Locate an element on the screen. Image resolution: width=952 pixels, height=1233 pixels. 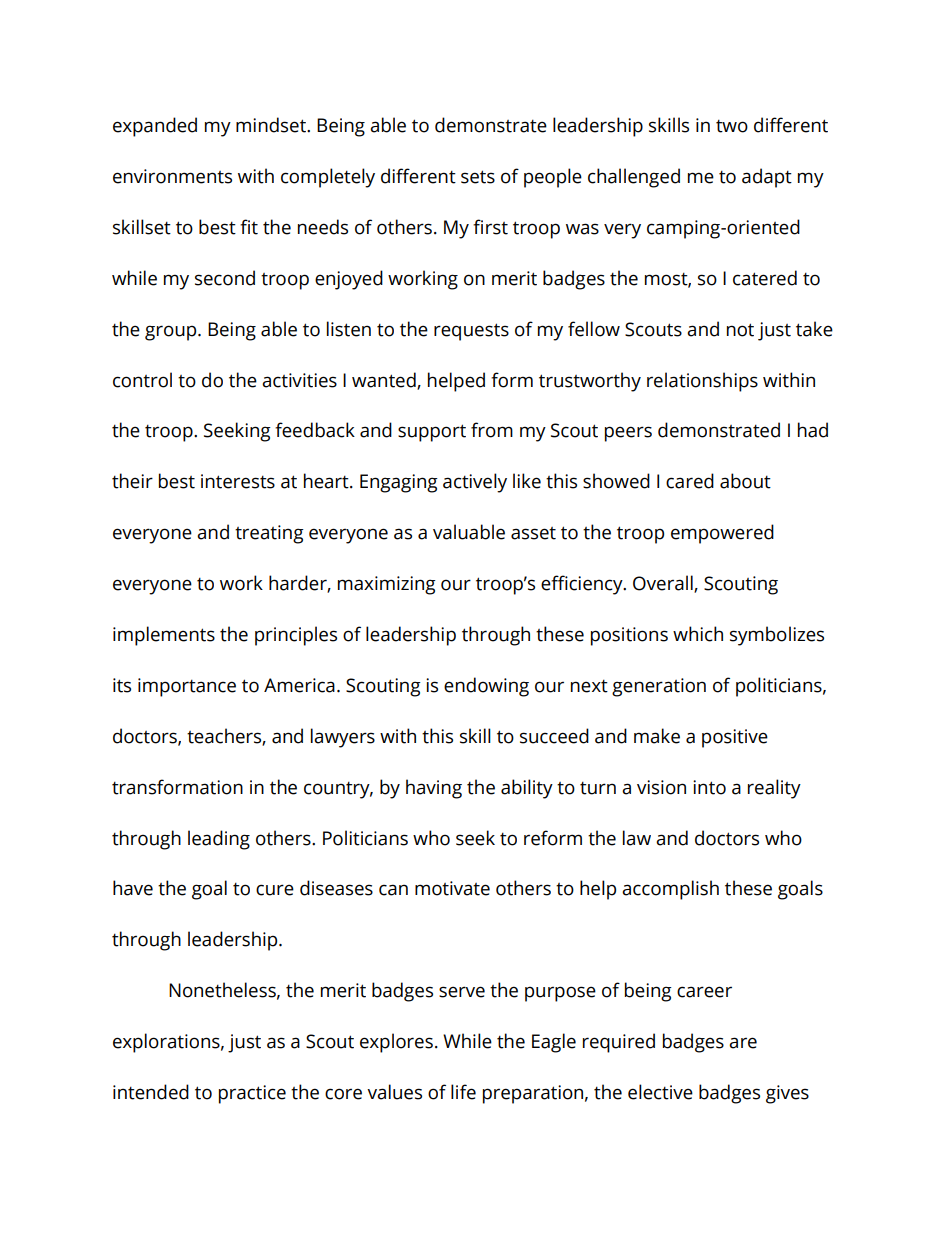
positive is located at coordinates (735, 738).
